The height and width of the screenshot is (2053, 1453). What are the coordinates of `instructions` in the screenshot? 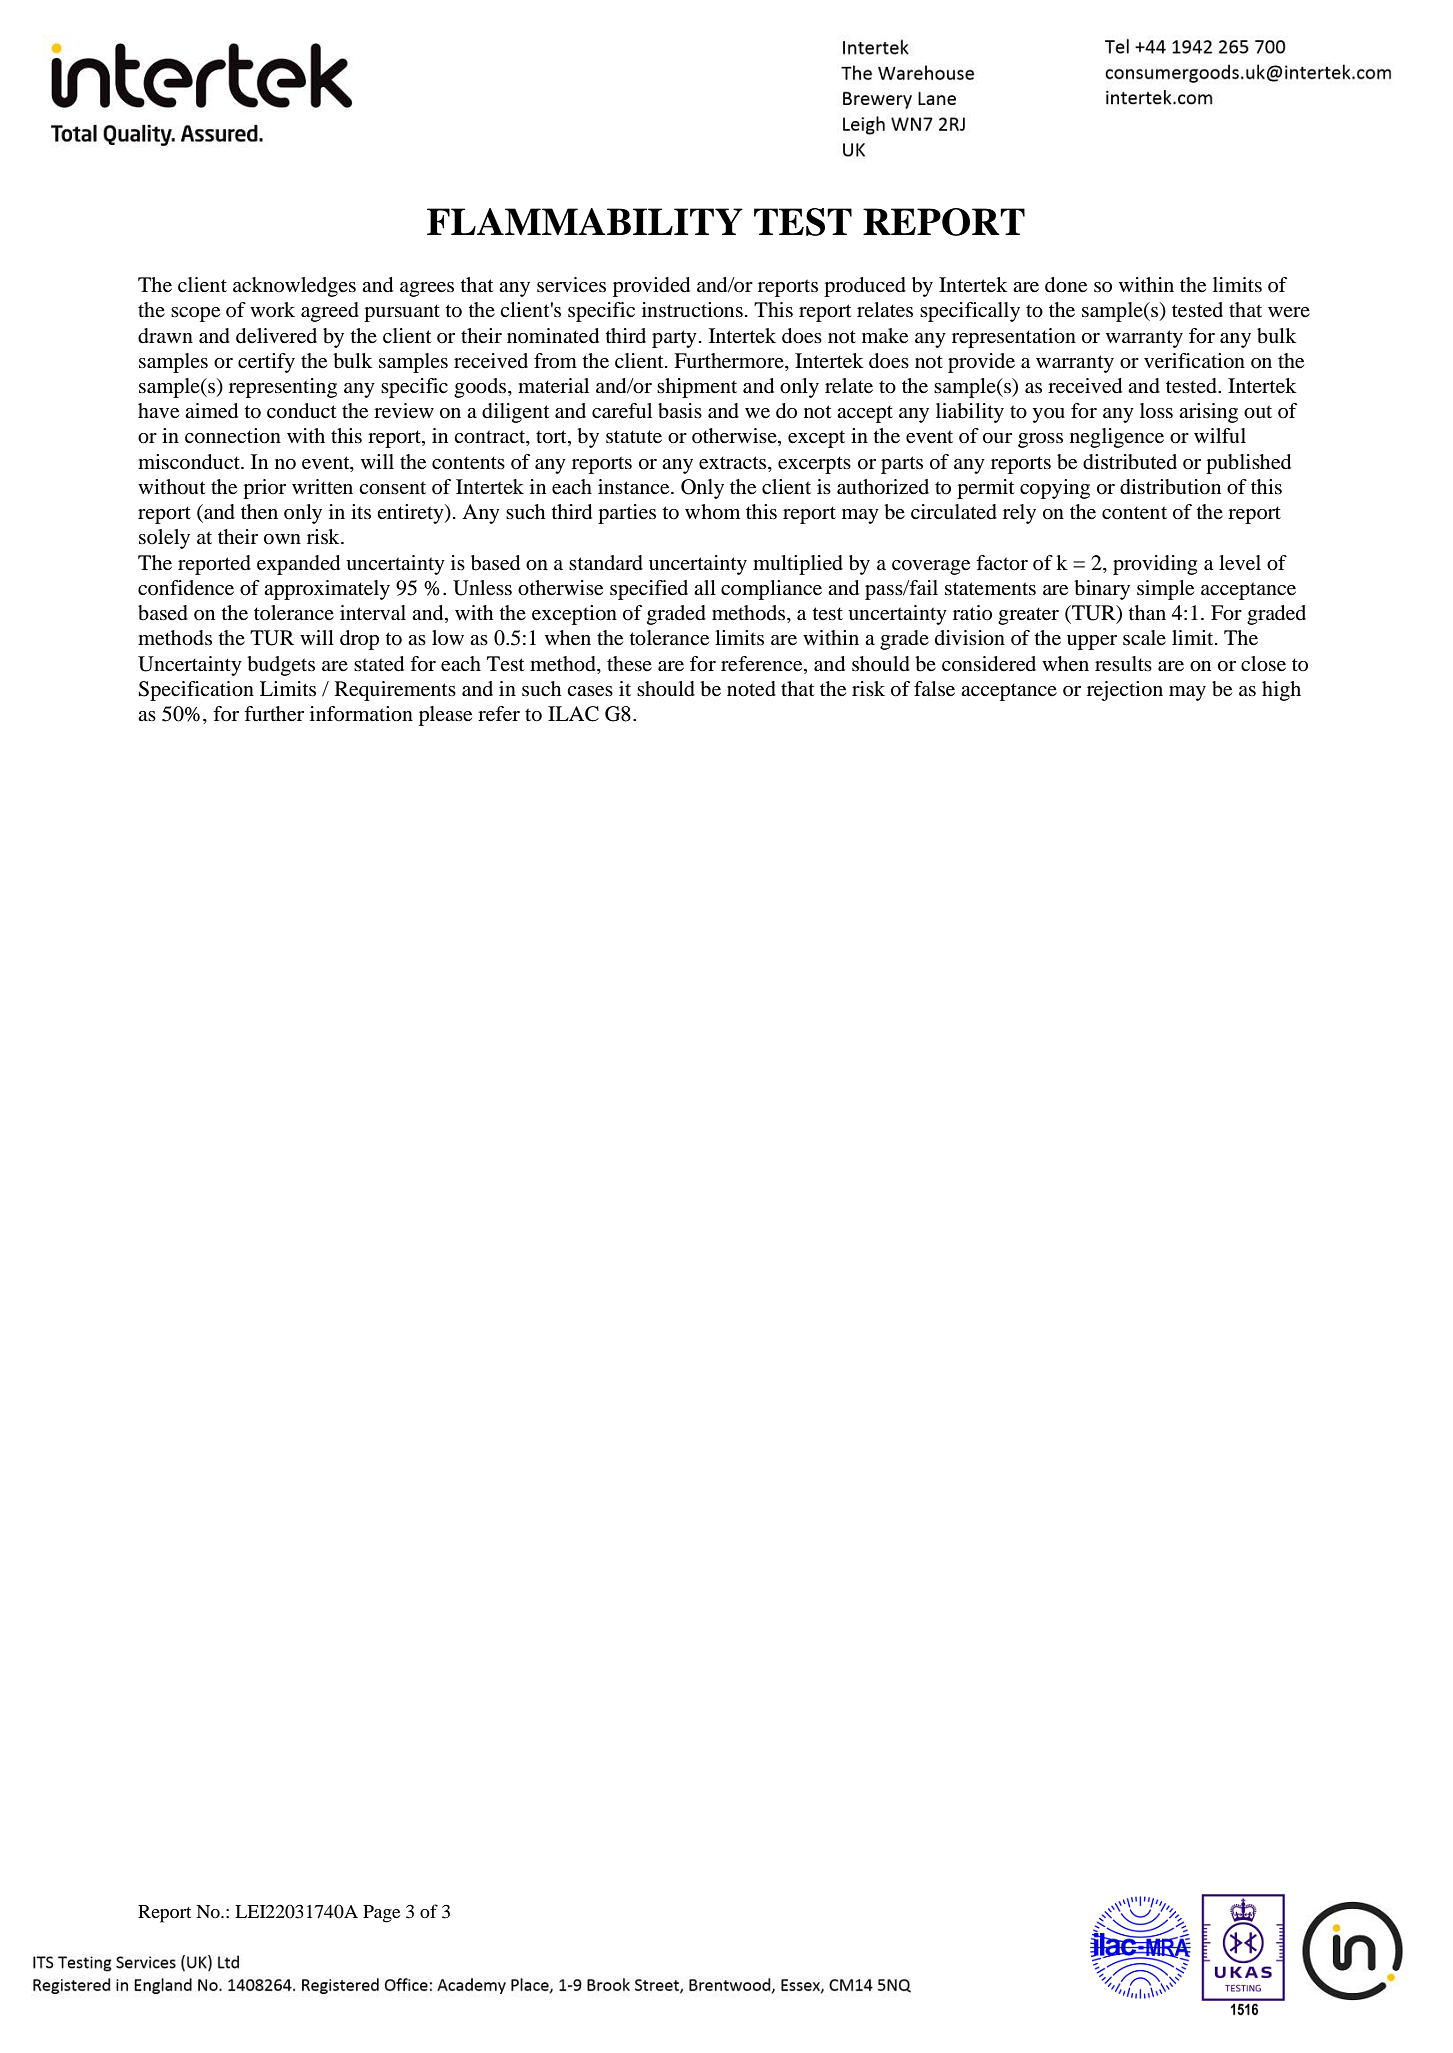 It's located at (692, 310).
